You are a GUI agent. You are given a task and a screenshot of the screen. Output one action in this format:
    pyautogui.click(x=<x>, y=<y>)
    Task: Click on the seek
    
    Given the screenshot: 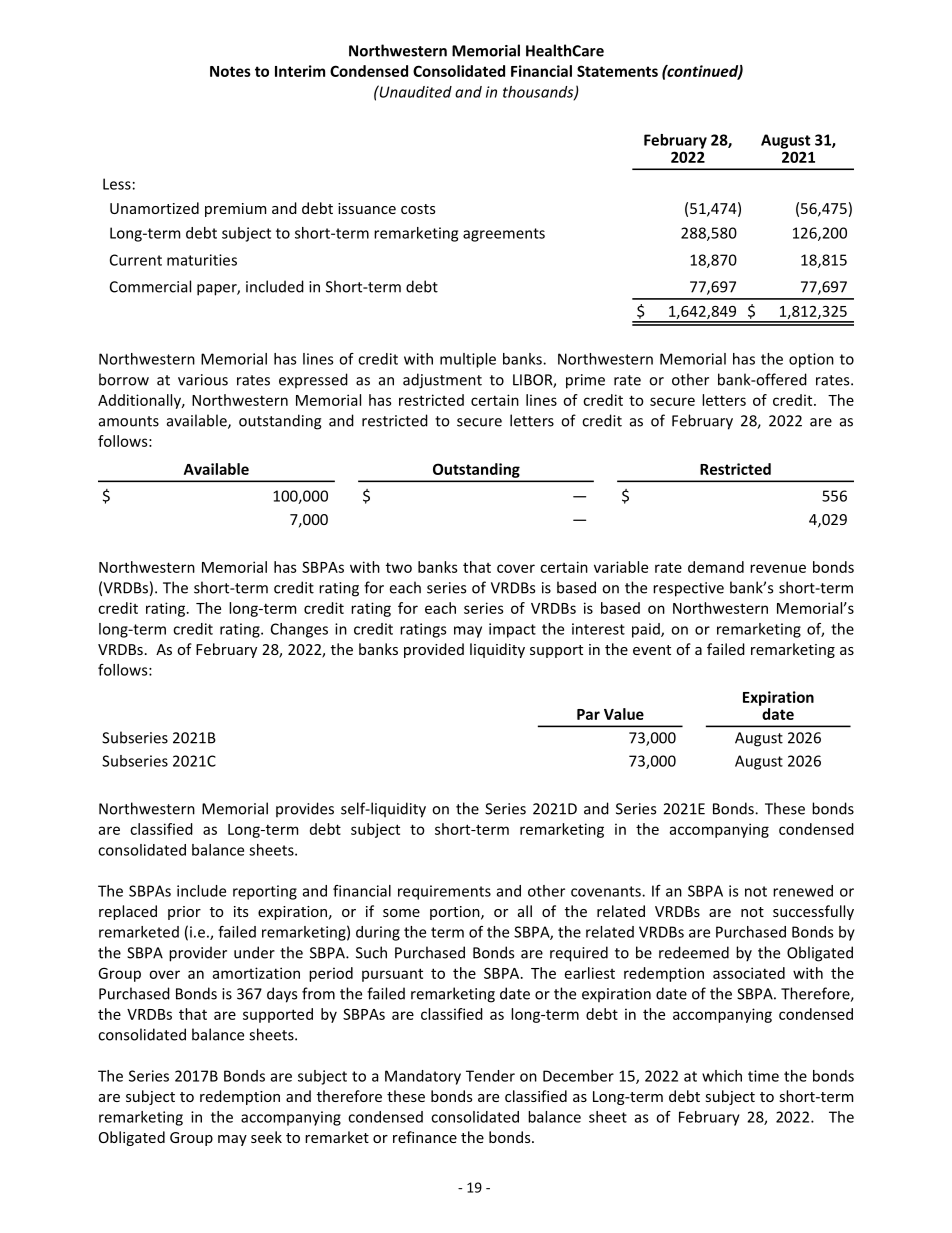 What is the action you would take?
    pyautogui.click(x=266, y=1137)
